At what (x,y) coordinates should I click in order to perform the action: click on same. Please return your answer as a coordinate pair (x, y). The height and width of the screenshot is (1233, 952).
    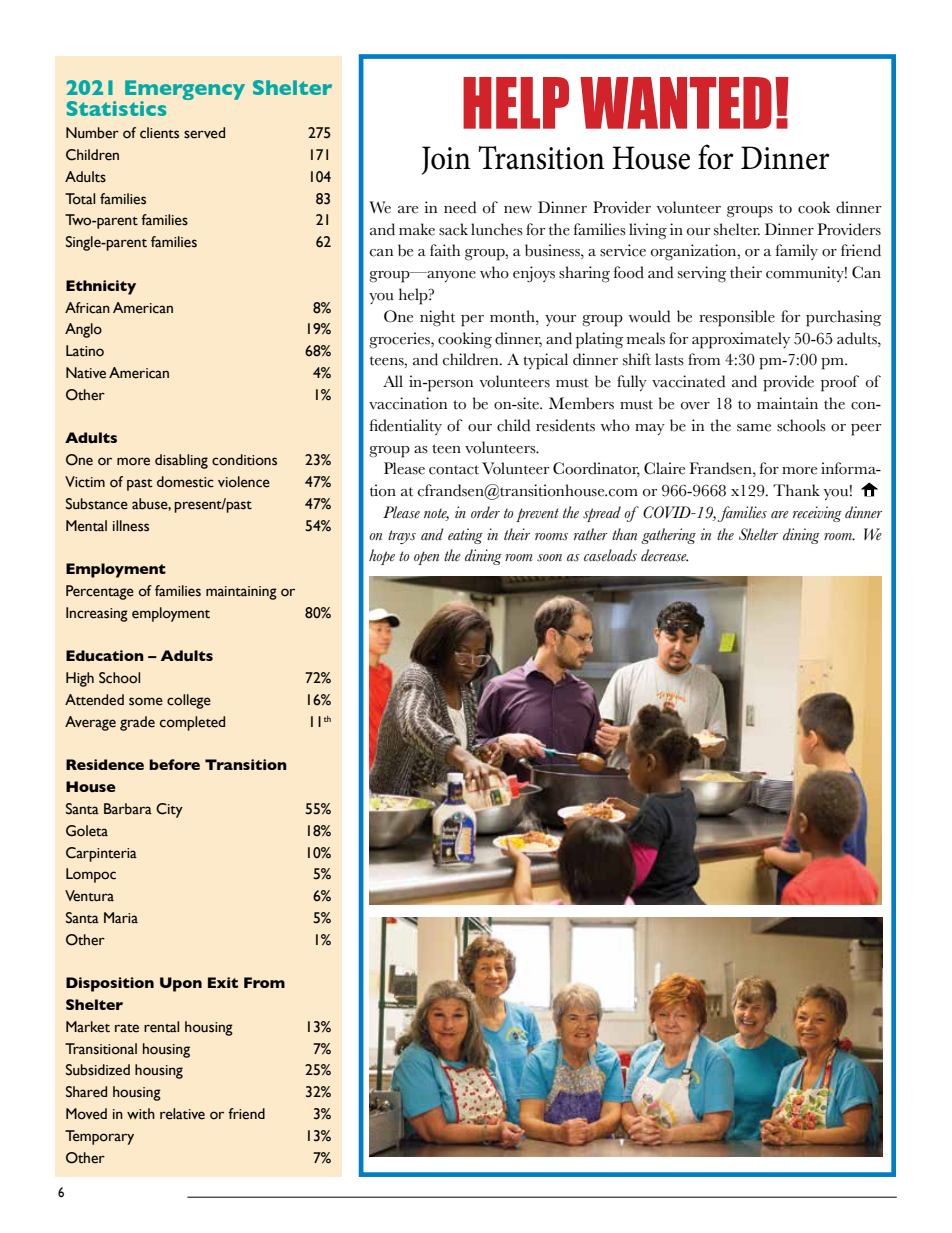
    Looking at the image, I should click on (754, 428).
